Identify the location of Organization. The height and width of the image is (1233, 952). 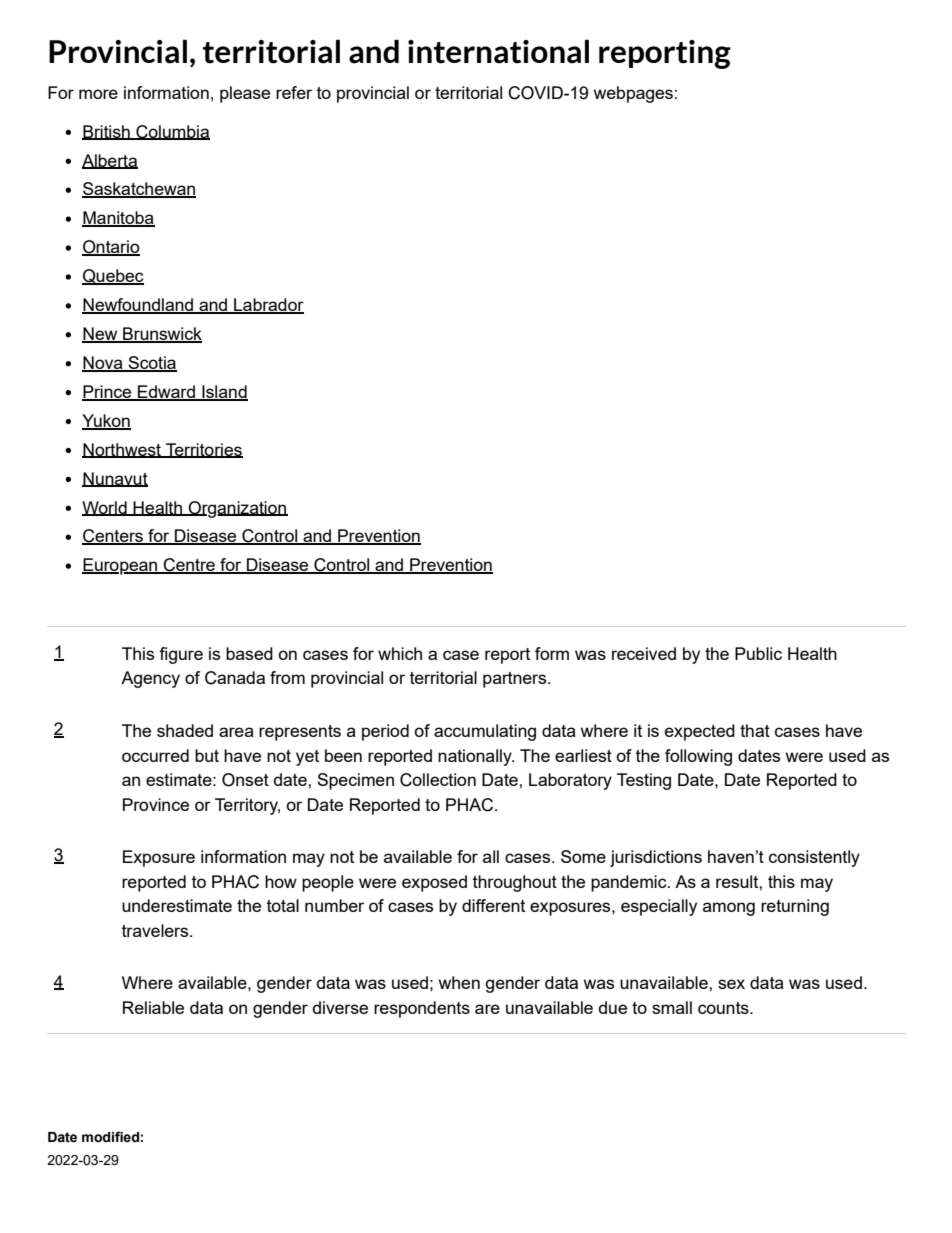
(237, 509).
